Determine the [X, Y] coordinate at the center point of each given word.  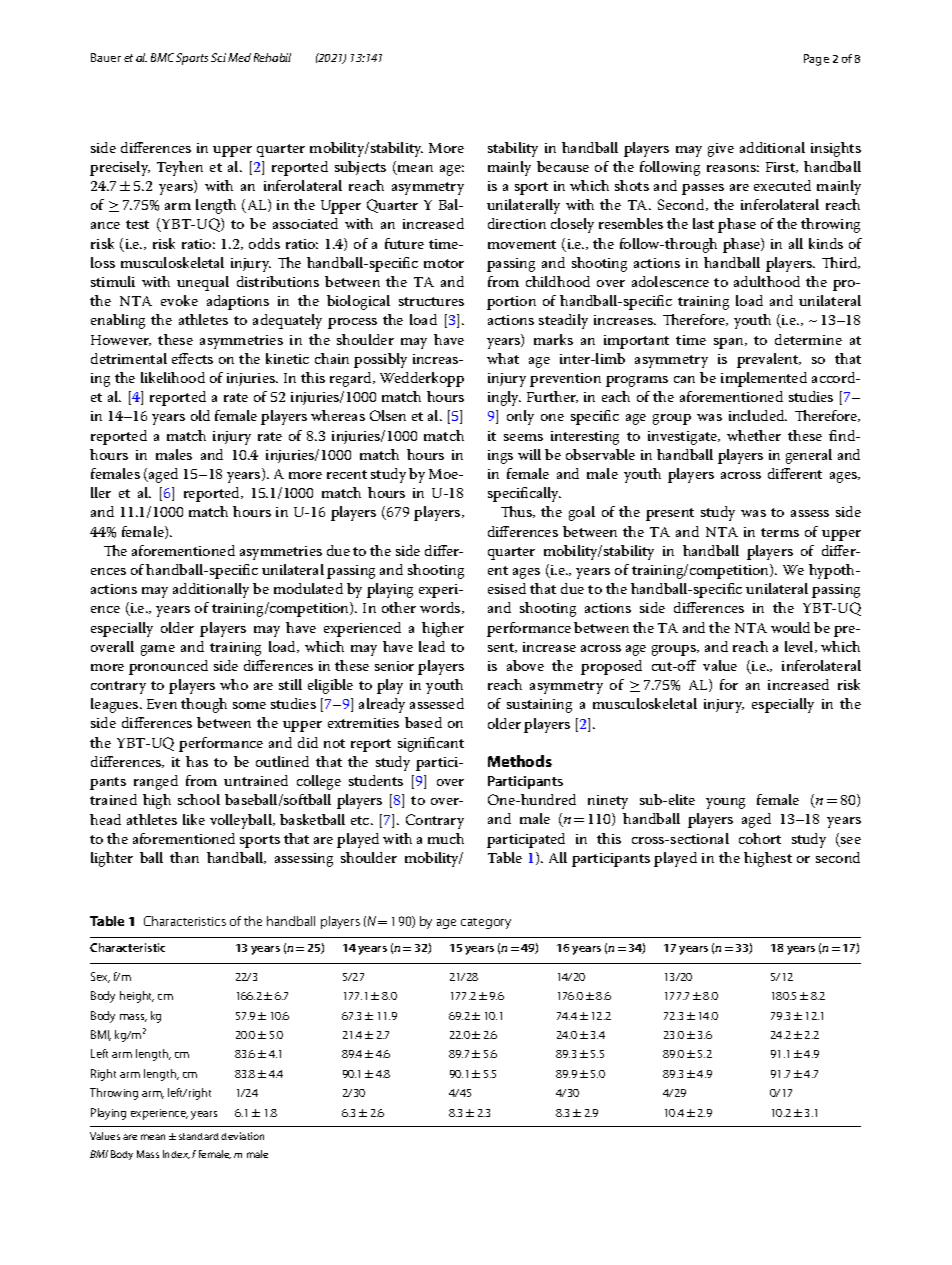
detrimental [129, 358]
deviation [242, 1136]
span [730, 343]
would [790, 627]
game [158, 650]
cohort [760, 838]
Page [816, 60]
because [563, 166]
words [441, 608]
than [184, 857]
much [446, 838]
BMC [162, 57]
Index [176, 1154]
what [503, 358]
